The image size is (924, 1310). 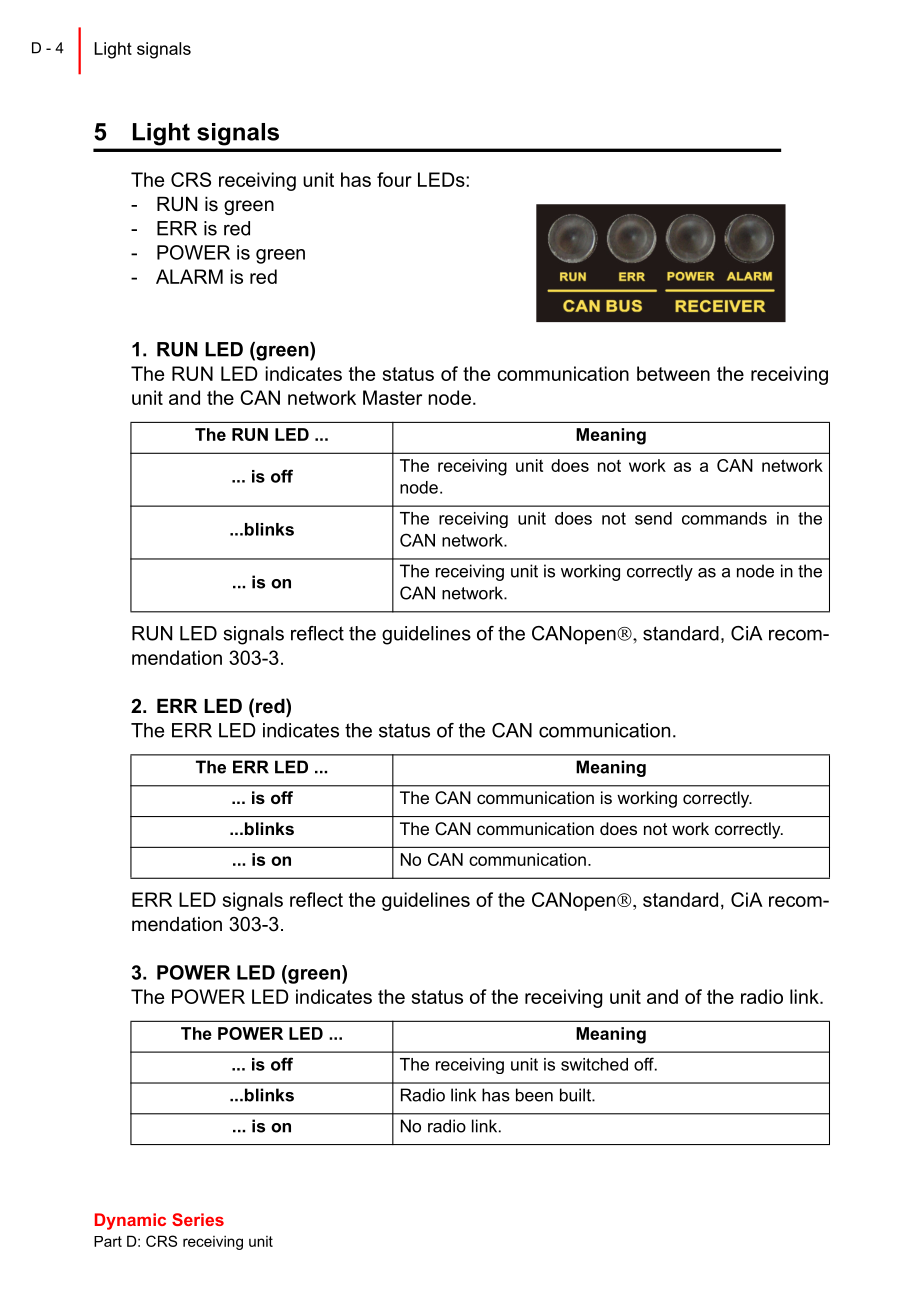 I want to click on switched, so click(x=594, y=1064).
